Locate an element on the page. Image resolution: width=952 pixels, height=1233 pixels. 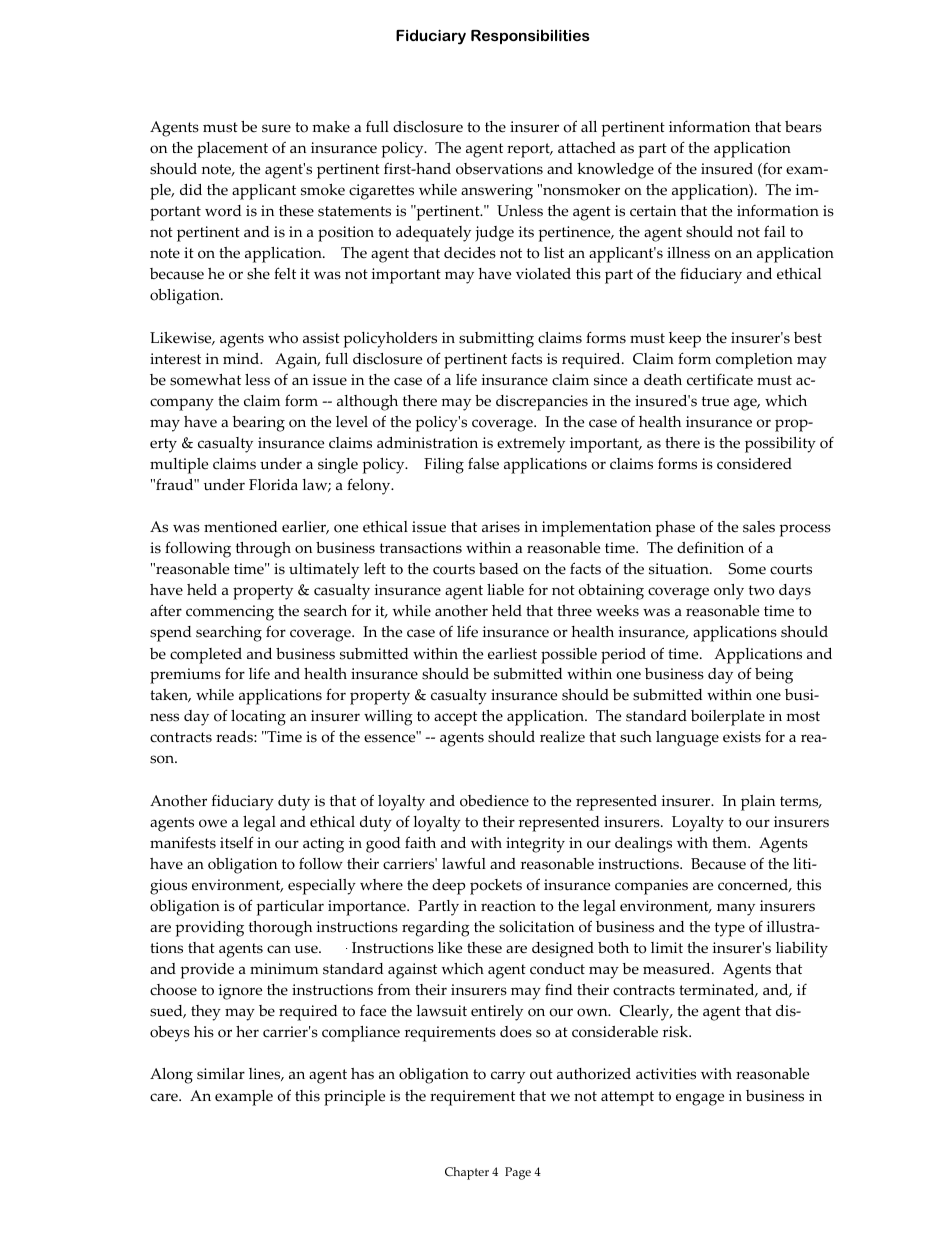
plain is located at coordinates (758, 803).
